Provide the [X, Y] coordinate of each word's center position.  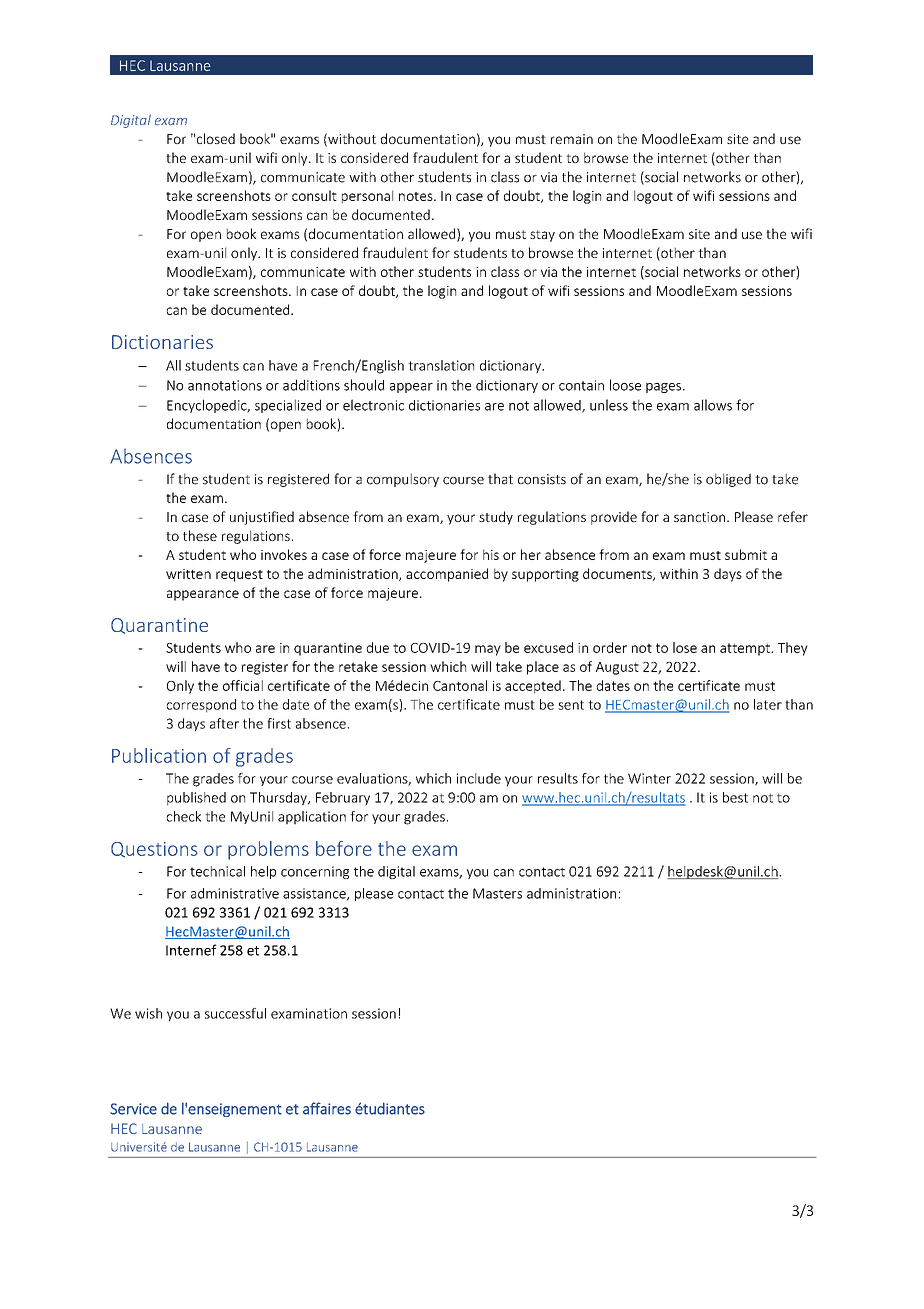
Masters [497, 893]
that [500, 479]
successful [235, 1013]
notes [417, 196]
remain [572, 139]
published [196, 799]
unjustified [262, 518]
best [735, 797]
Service [133, 1109]
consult [314, 195]
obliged [728, 480]
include [479, 778]
